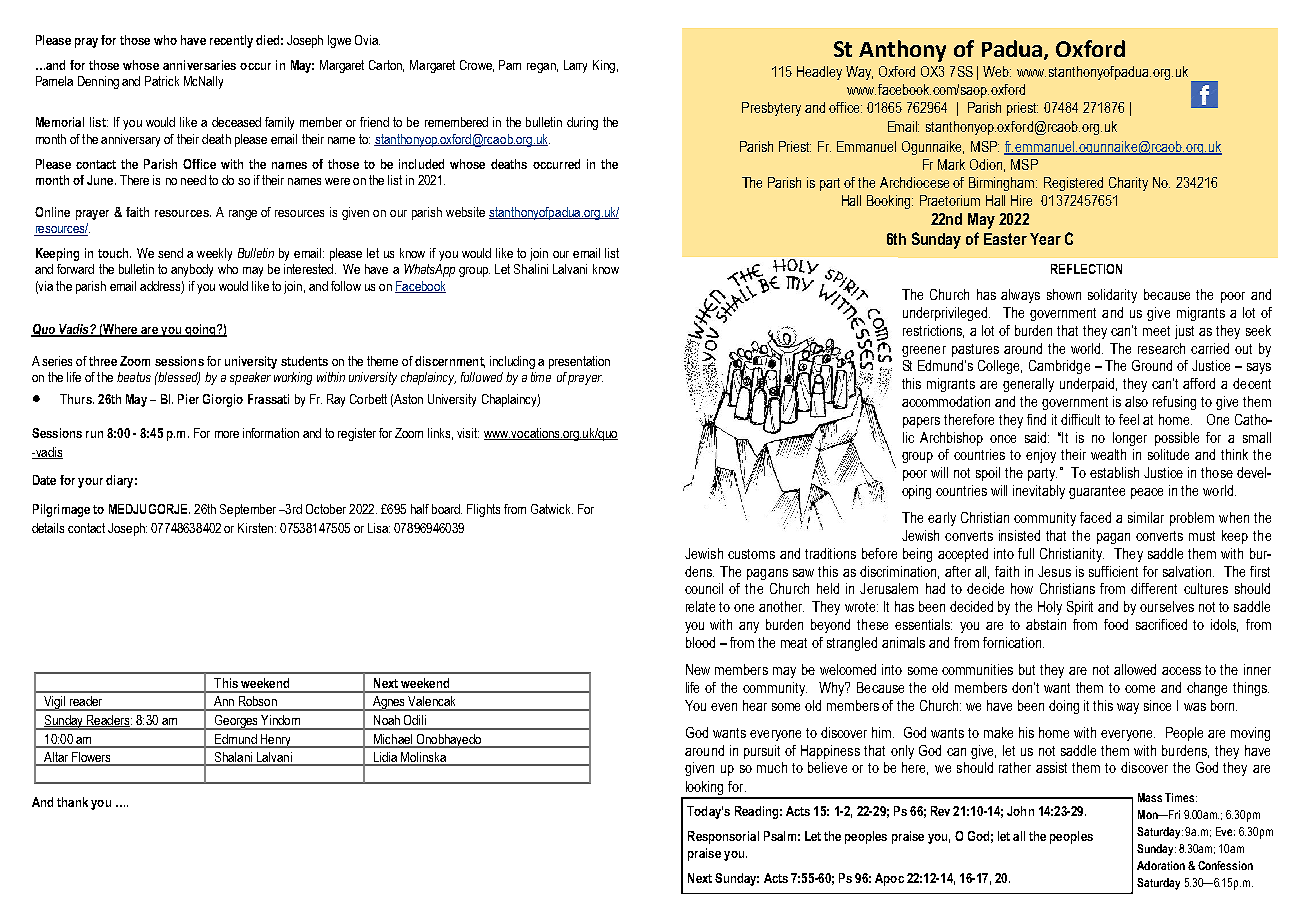 This screenshot has height=924, width=1308. What do you see at coordinates (579, 362) in the screenshot?
I see `presentation` at bounding box center [579, 362].
